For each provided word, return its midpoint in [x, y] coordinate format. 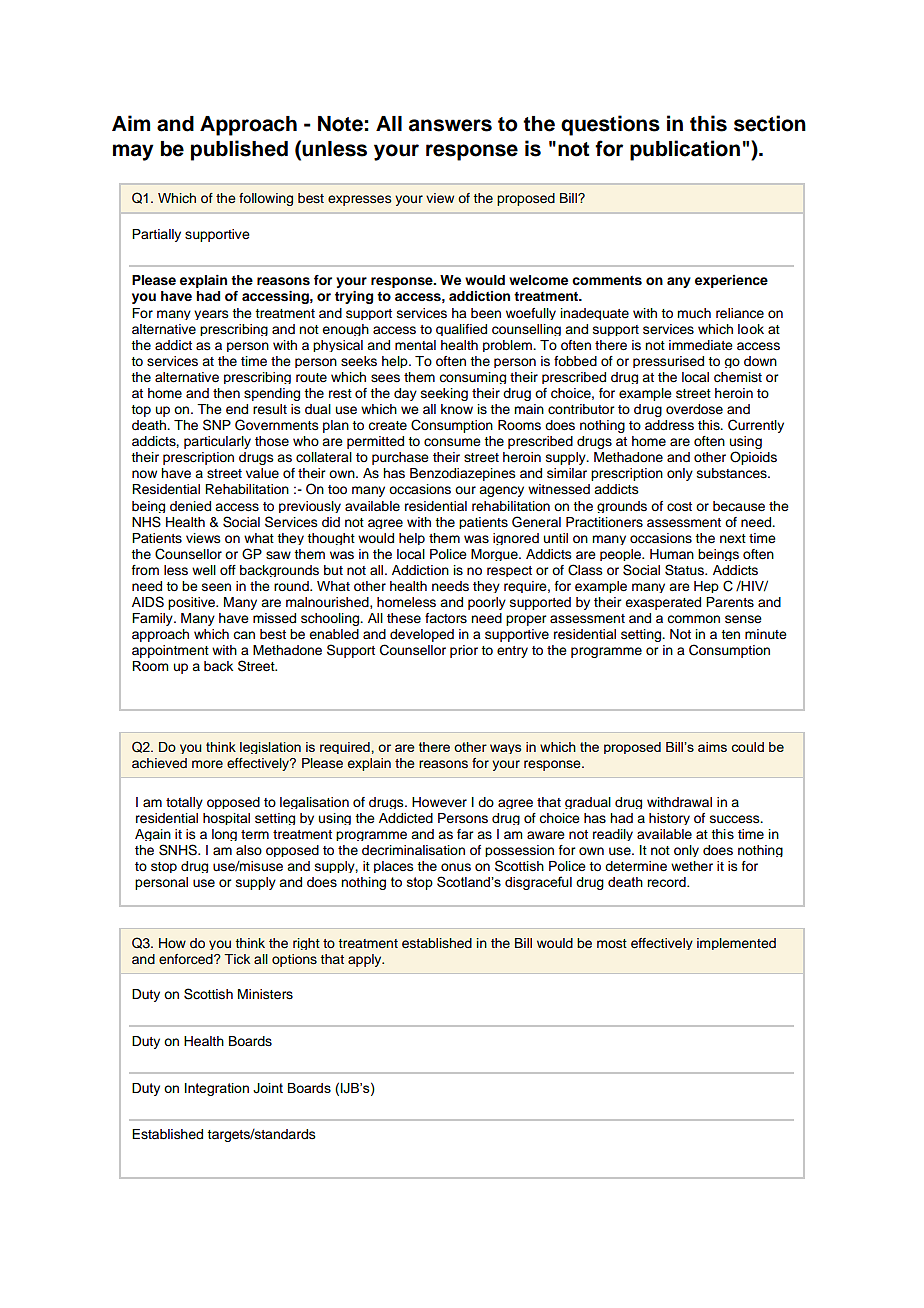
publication [685, 150]
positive [193, 603]
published [239, 150]
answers [450, 125]
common [693, 619]
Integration [217, 1089]
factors [446, 618]
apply [366, 960]
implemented [736, 944]
